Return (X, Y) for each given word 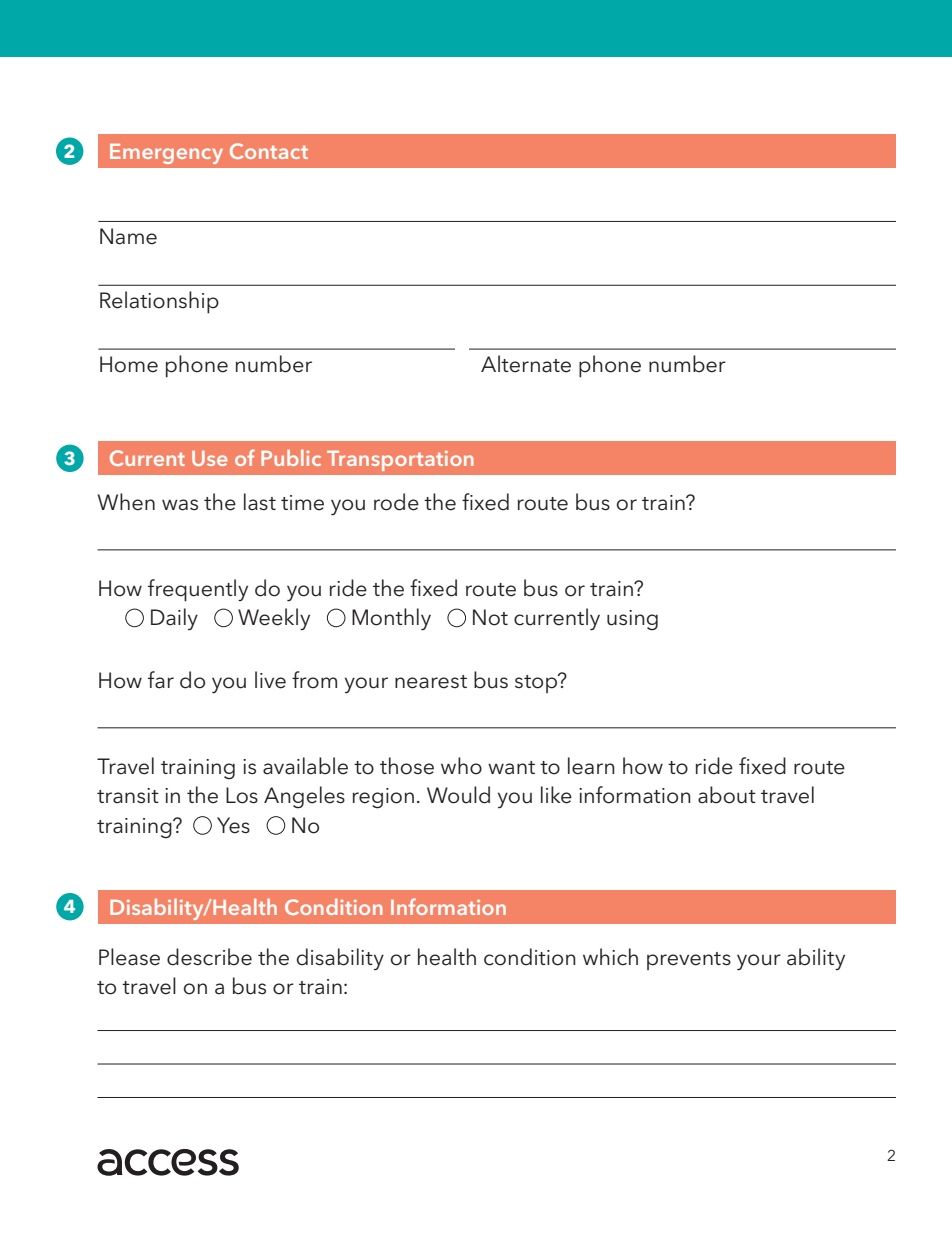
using (632, 620)
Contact (269, 151)
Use (210, 458)
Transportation (400, 460)
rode (396, 502)
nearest (431, 682)
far (161, 680)
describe (209, 957)
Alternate (526, 364)
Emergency (166, 154)
